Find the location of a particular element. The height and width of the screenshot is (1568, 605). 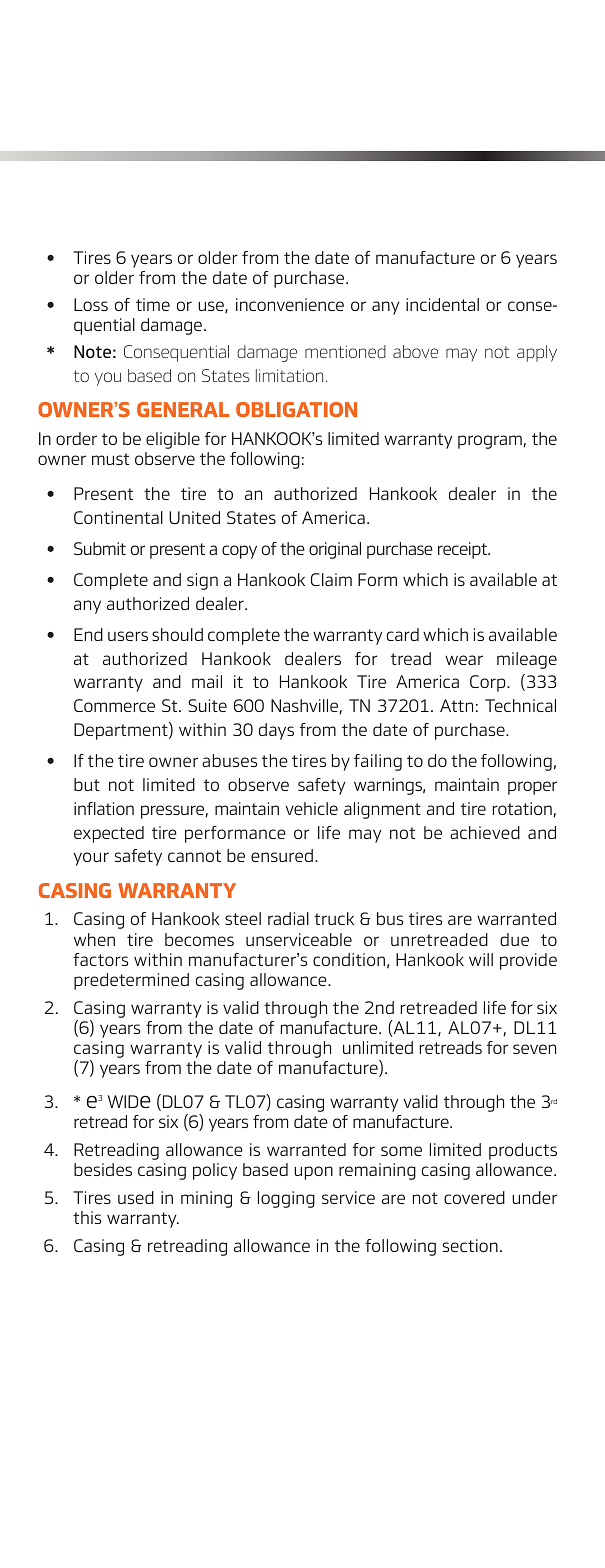

wear is located at coordinates (464, 660).
